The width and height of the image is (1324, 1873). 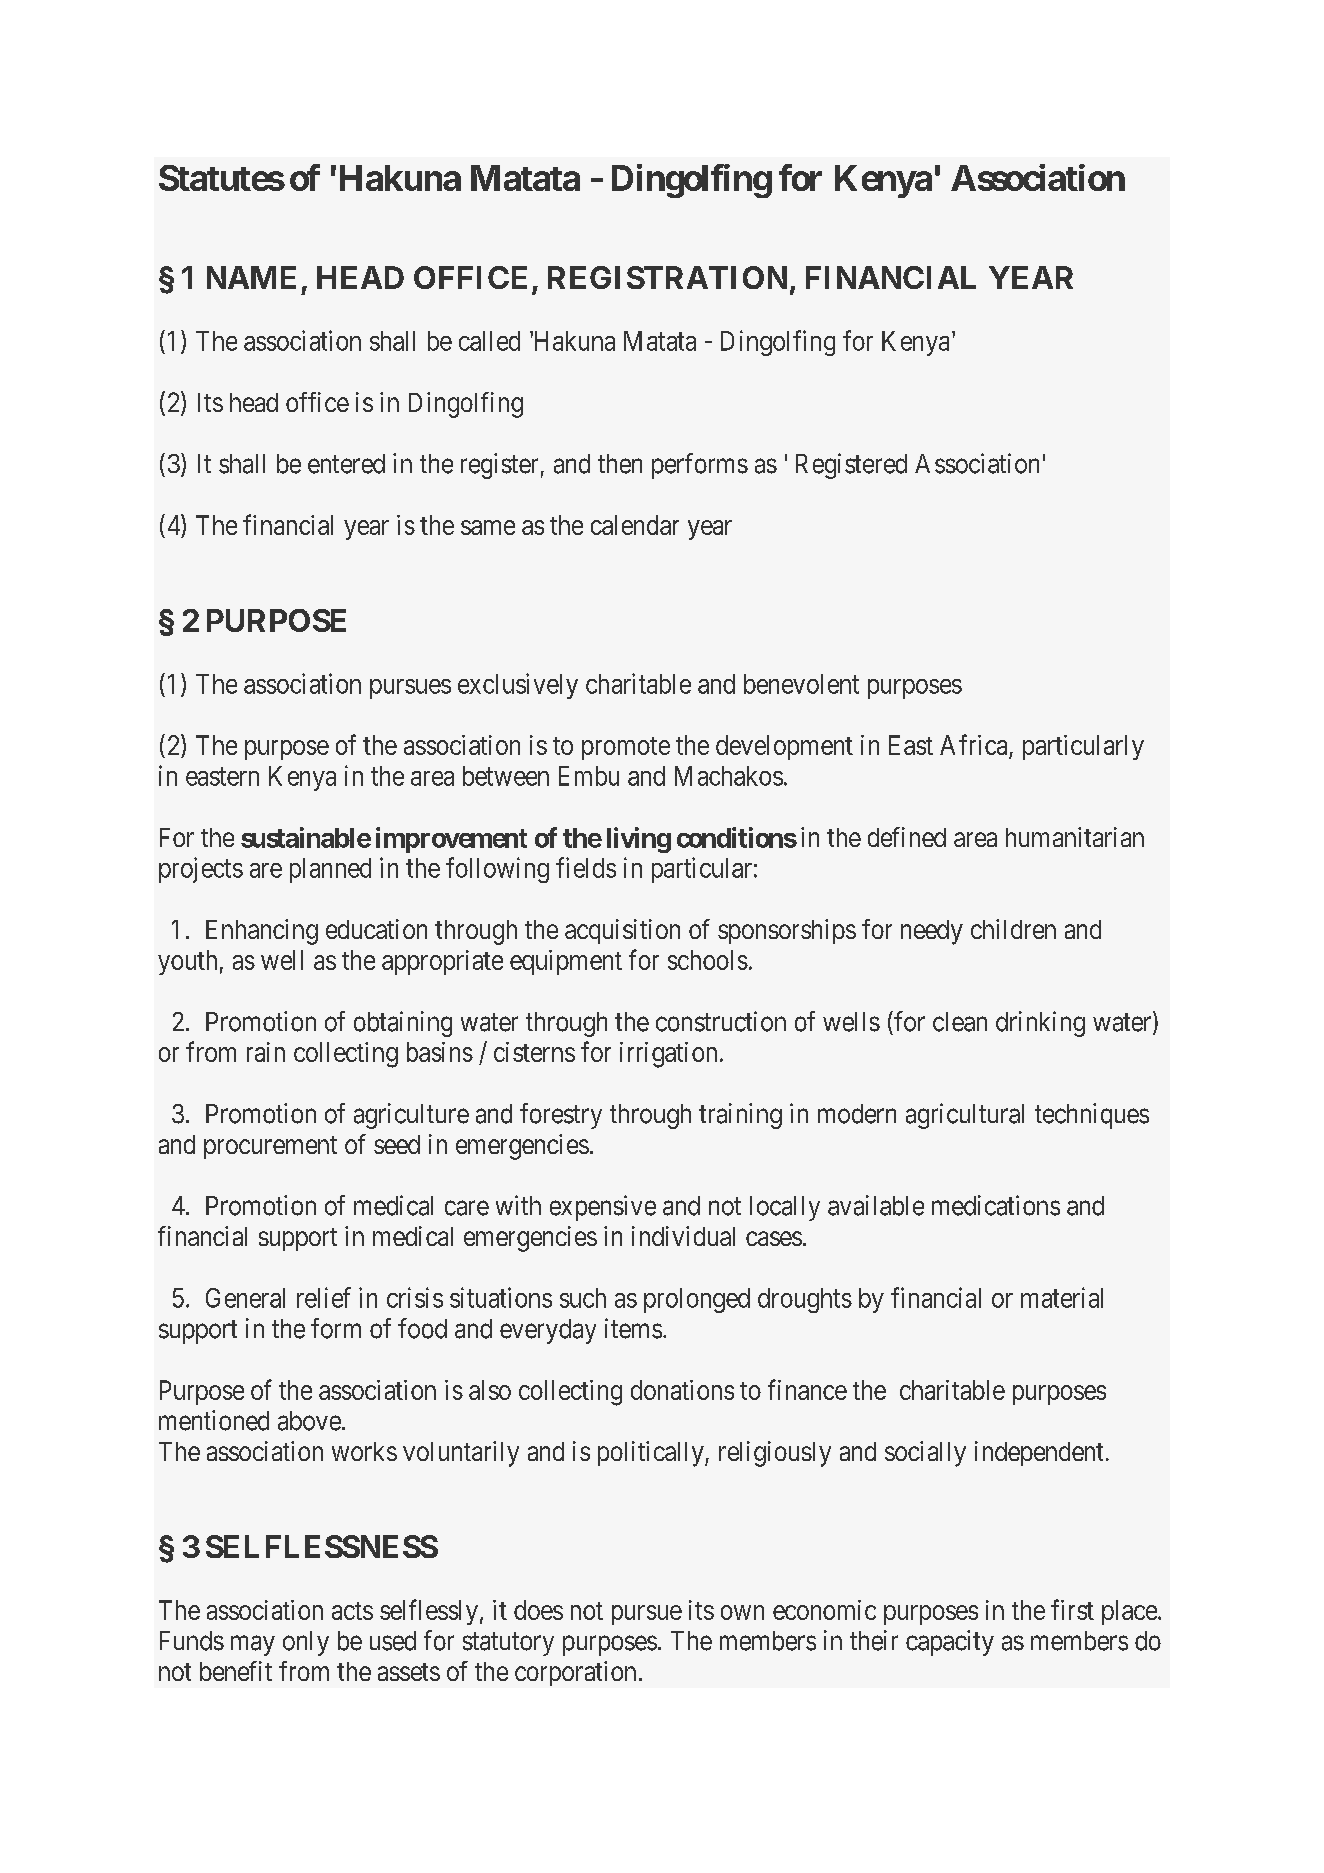 What do you see at coordinates (270, 1147) in the image?
I see `procurement` at bounding box center [270, 1147].
